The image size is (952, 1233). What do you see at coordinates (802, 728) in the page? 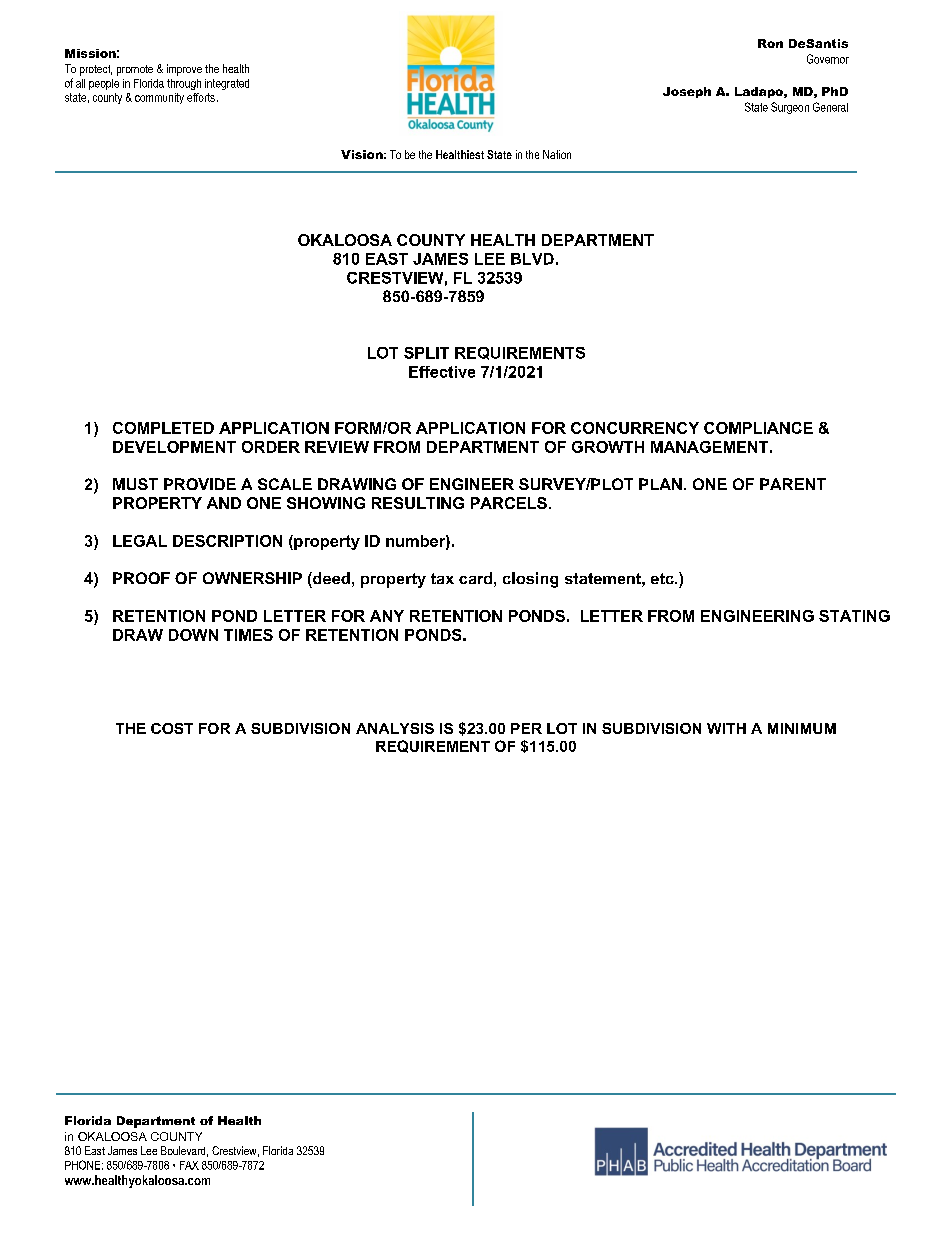
I see `MINIMUM` at bounding box center [802, 728].
